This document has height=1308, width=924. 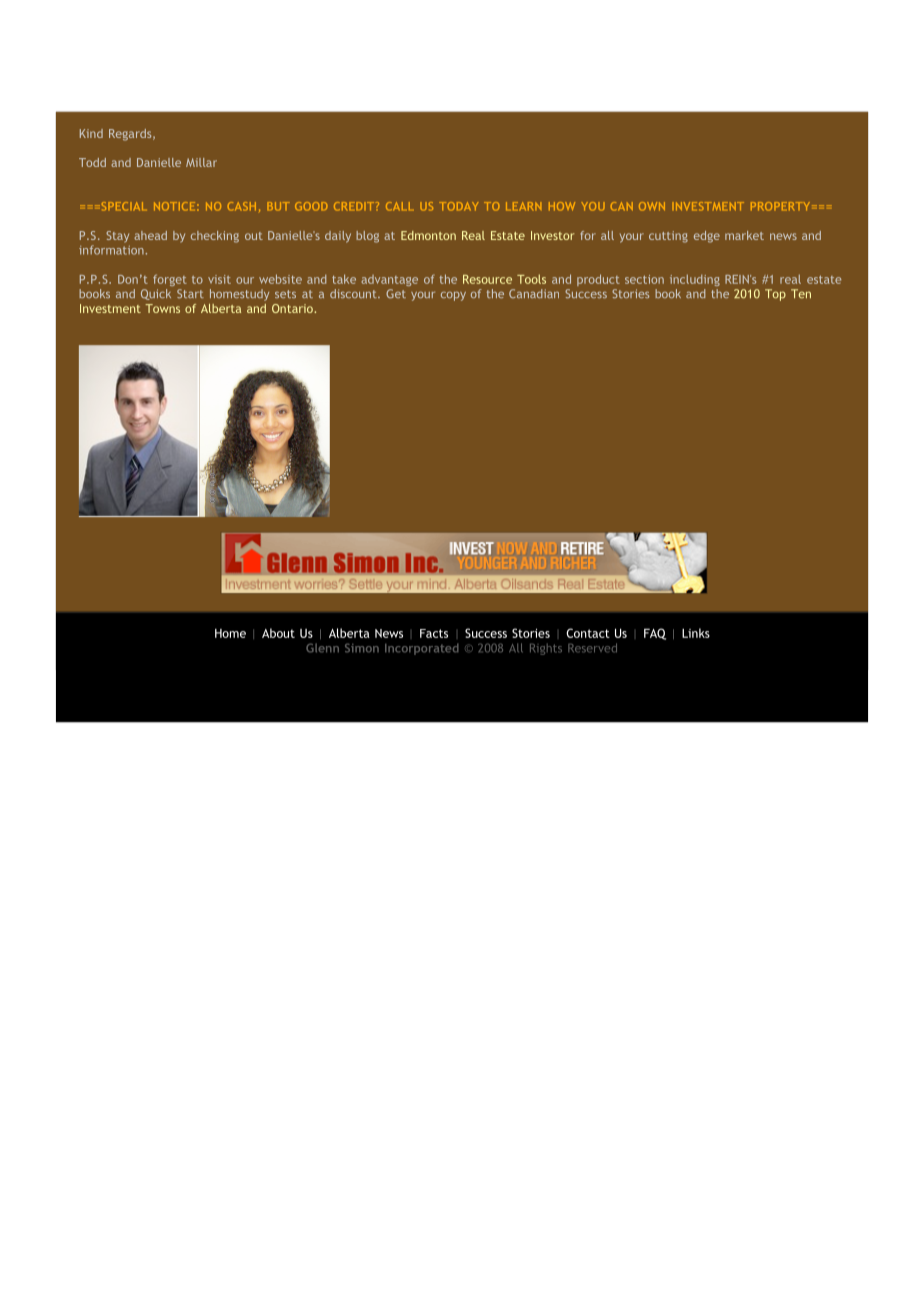 What do you see at coordinates (278, 633) in the document?
I see `About` at bounding box center [278, 633].
